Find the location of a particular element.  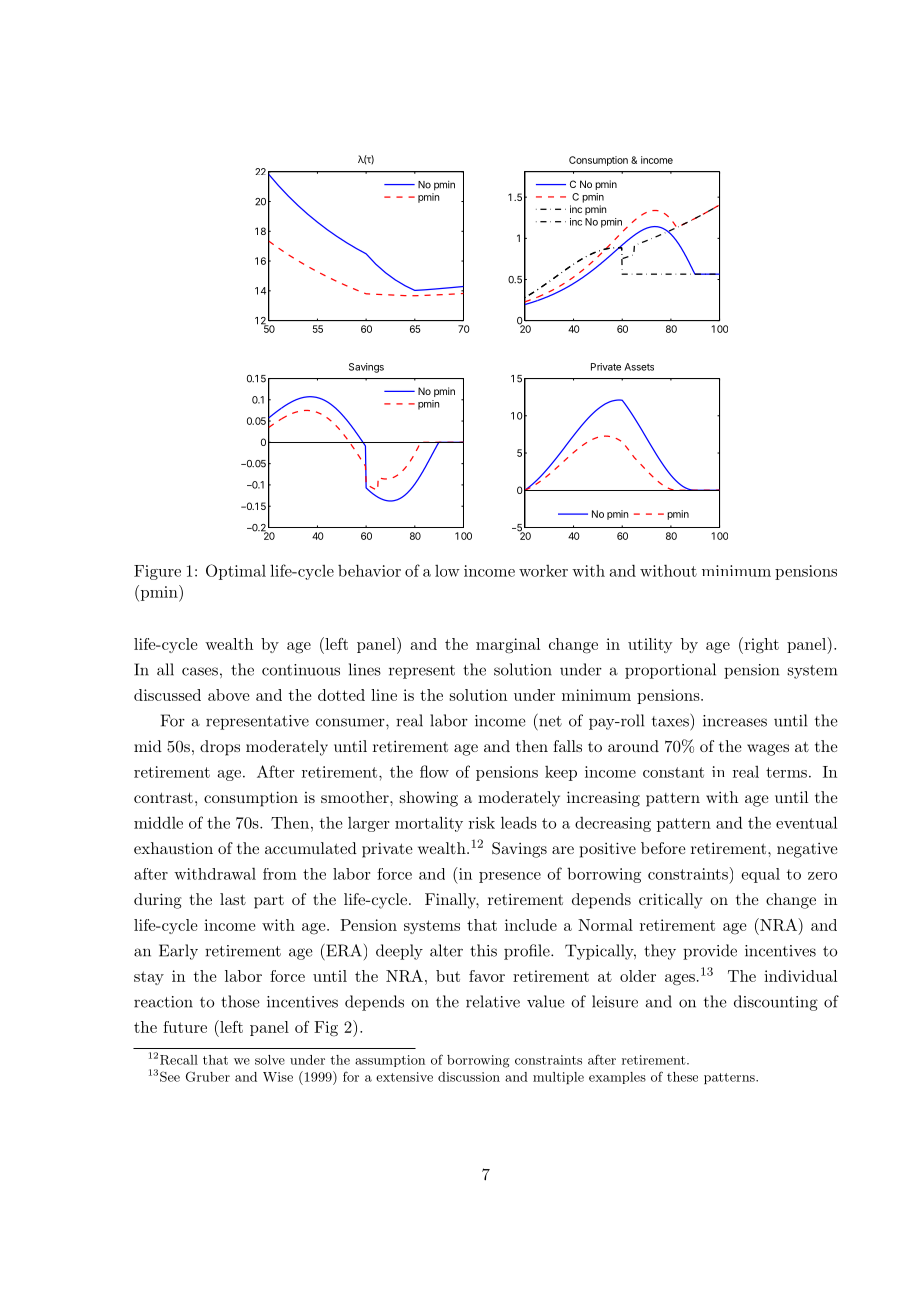

last is located at coordinates (233, 899).
